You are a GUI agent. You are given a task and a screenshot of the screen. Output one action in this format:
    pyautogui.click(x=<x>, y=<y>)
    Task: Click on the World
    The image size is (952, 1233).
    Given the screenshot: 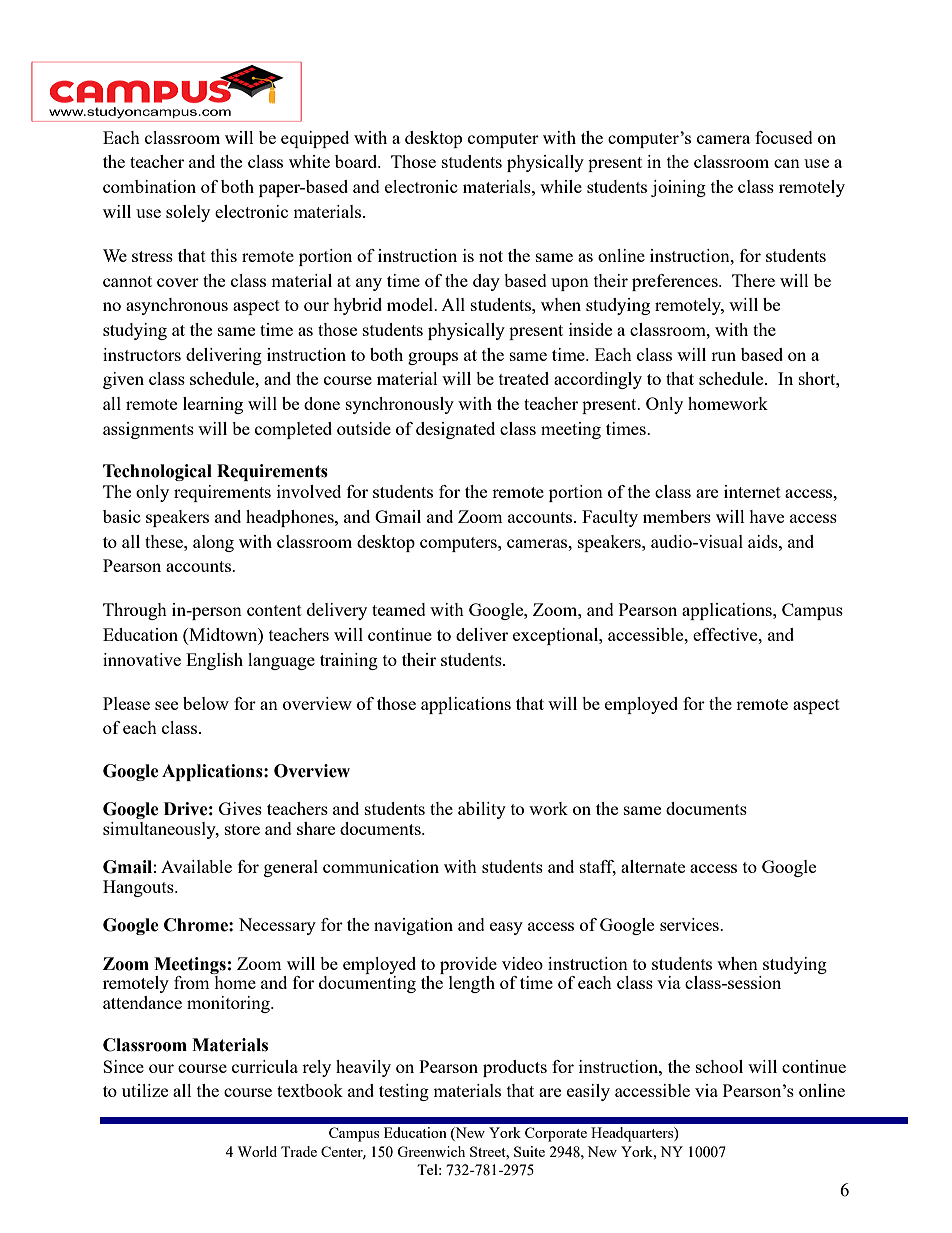 What is the action you would take?
    pyautogui.click(x=257, y=1151)
